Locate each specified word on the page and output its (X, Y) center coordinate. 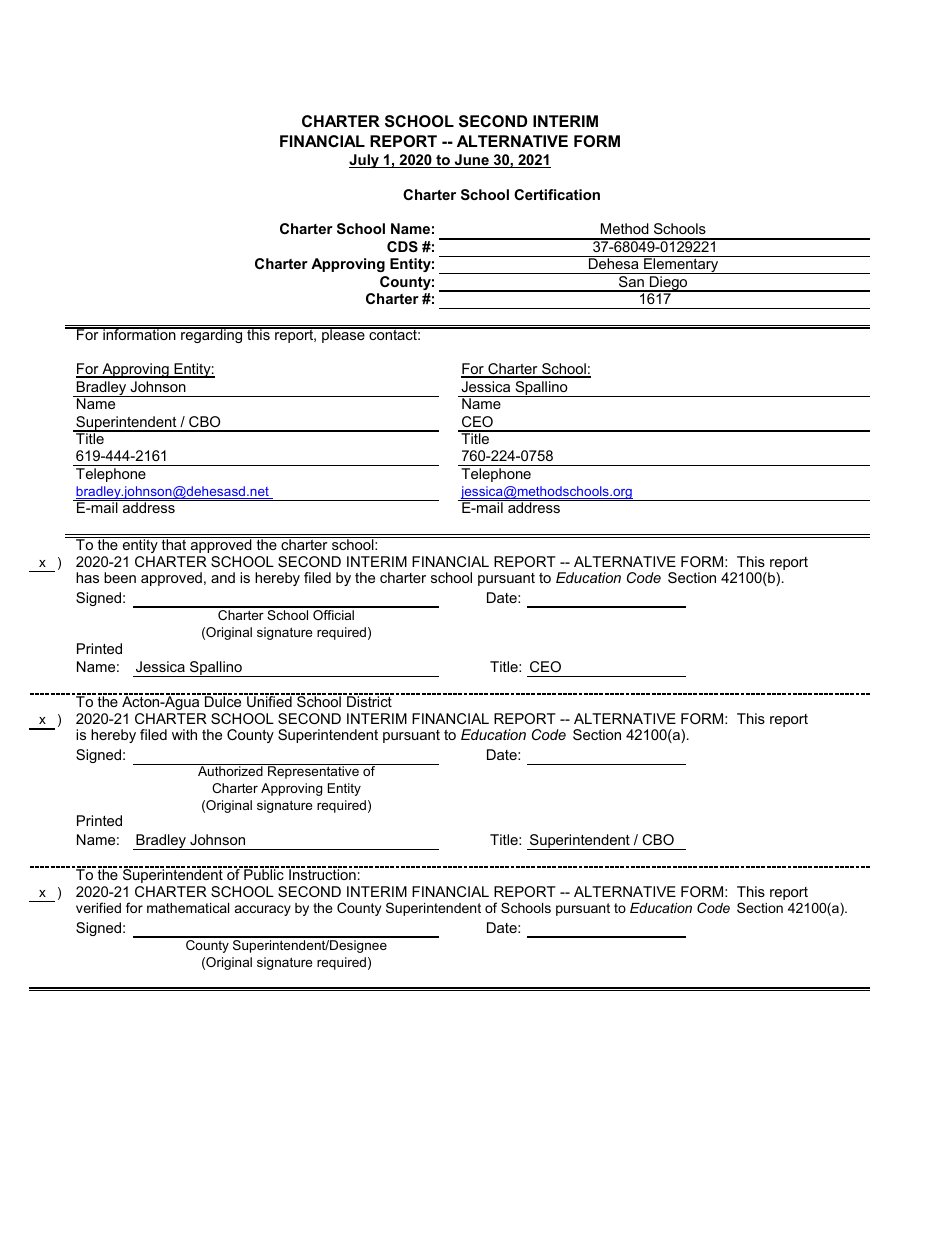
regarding (212, 335)
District (369, 700)
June (471, 161)
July (365, 161)
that (174, 543)
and (223, 577)
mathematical (188, 908)
